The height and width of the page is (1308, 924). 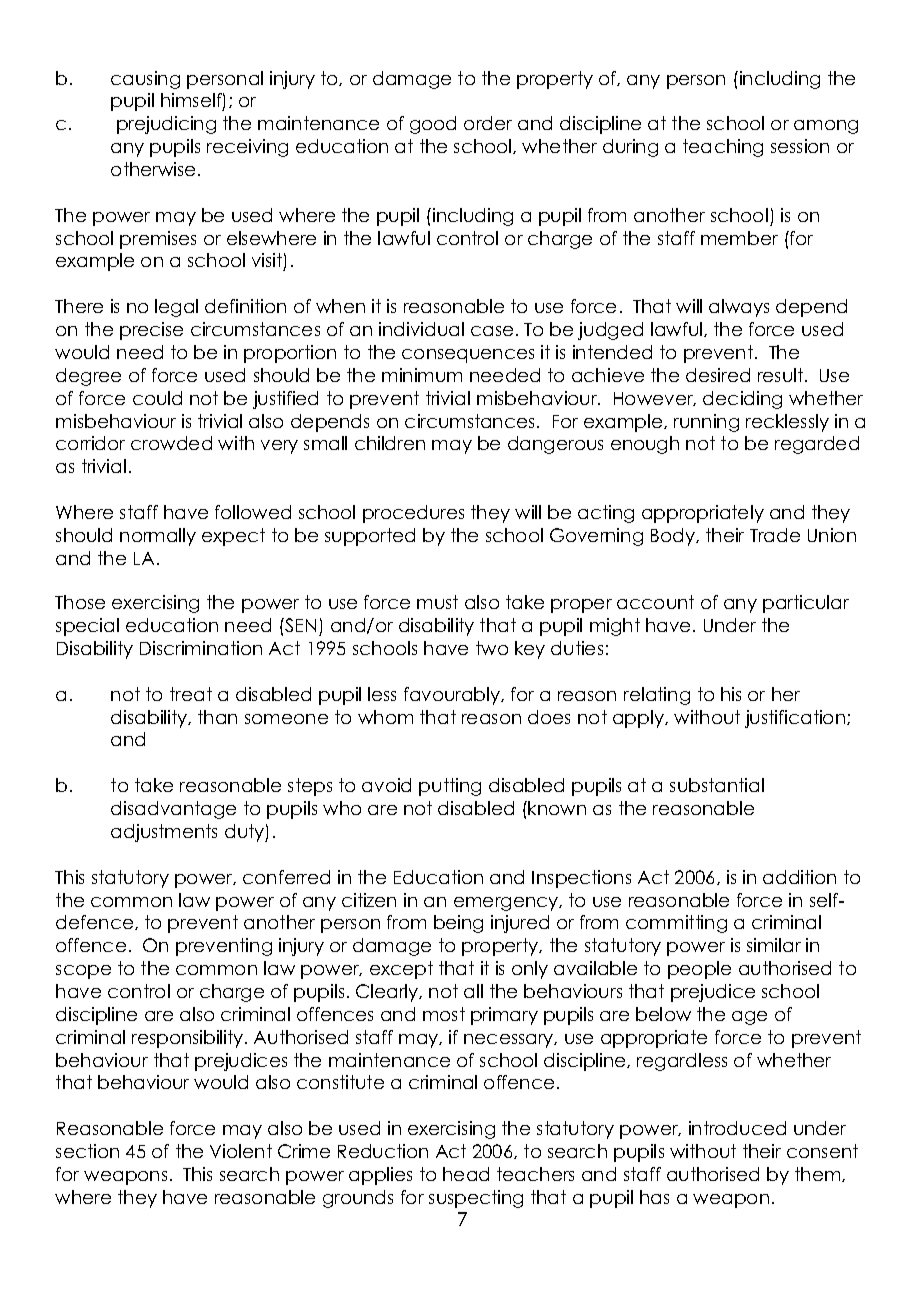 What do you see at coordinates (241, 1151) in the page?
I see `Violent` at bounding box center [241, 1151].
